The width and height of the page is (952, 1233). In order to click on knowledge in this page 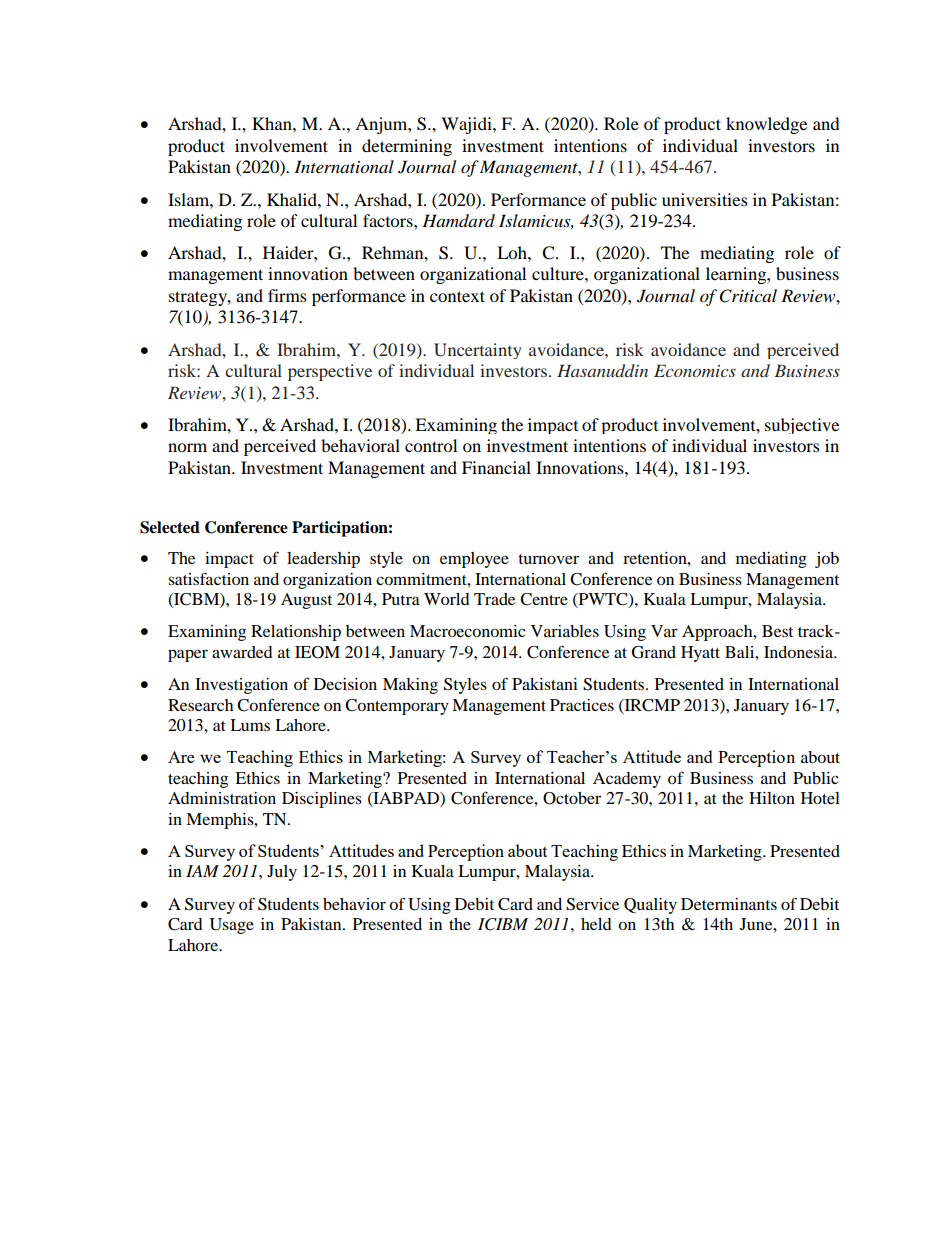, I will do `click(766, 125)`.
